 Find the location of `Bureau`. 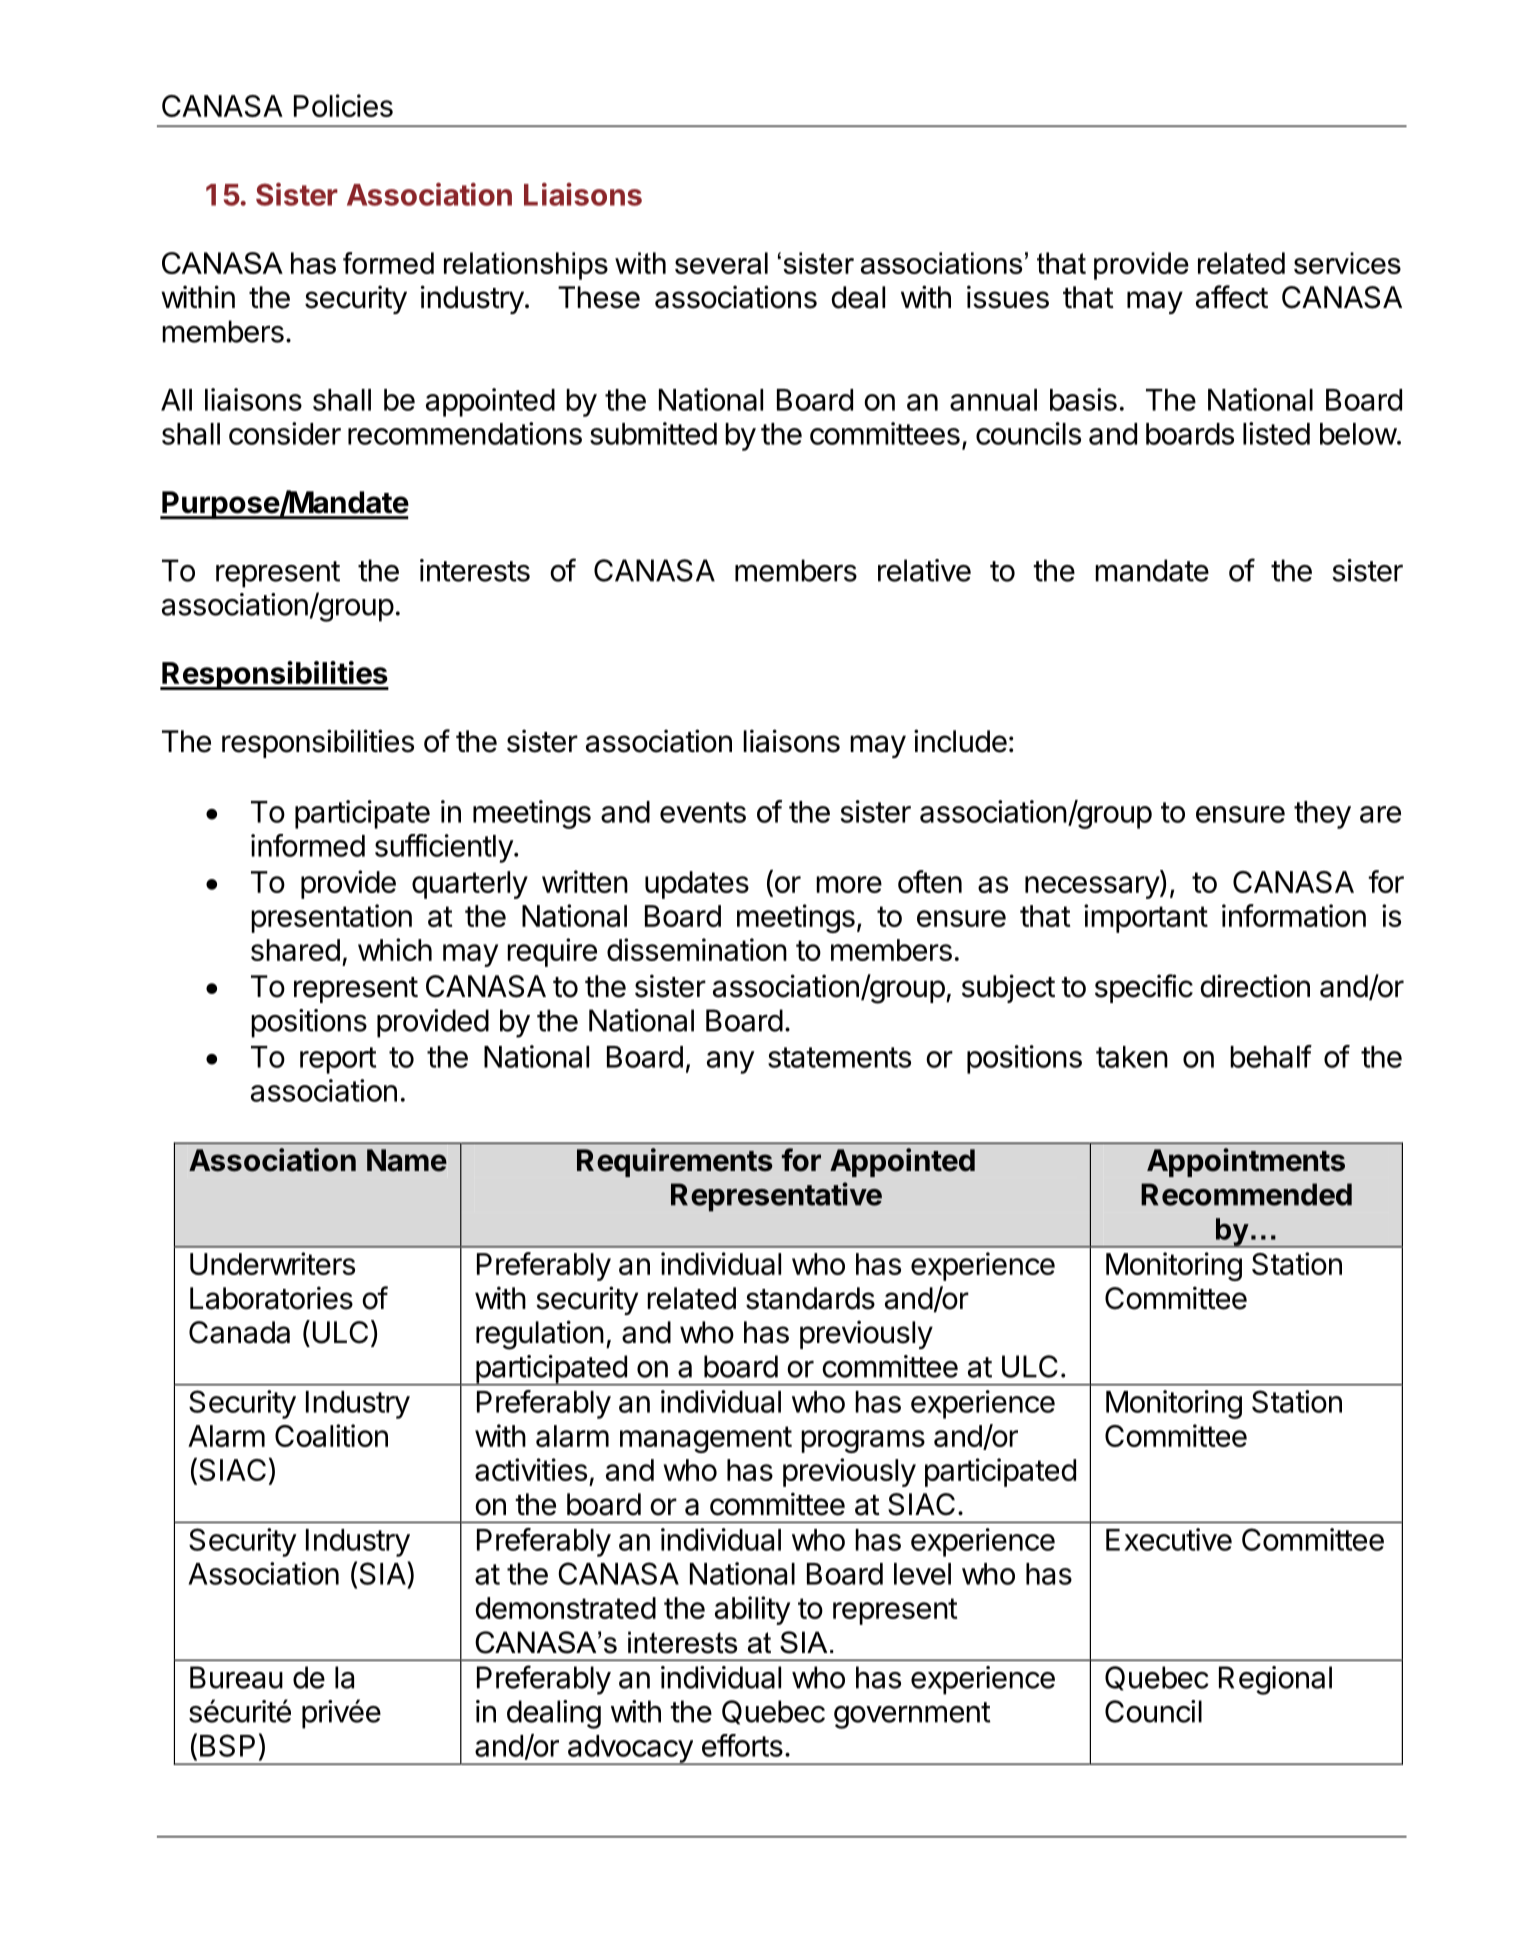

Bureau is located at coordinates (236, 1677).
